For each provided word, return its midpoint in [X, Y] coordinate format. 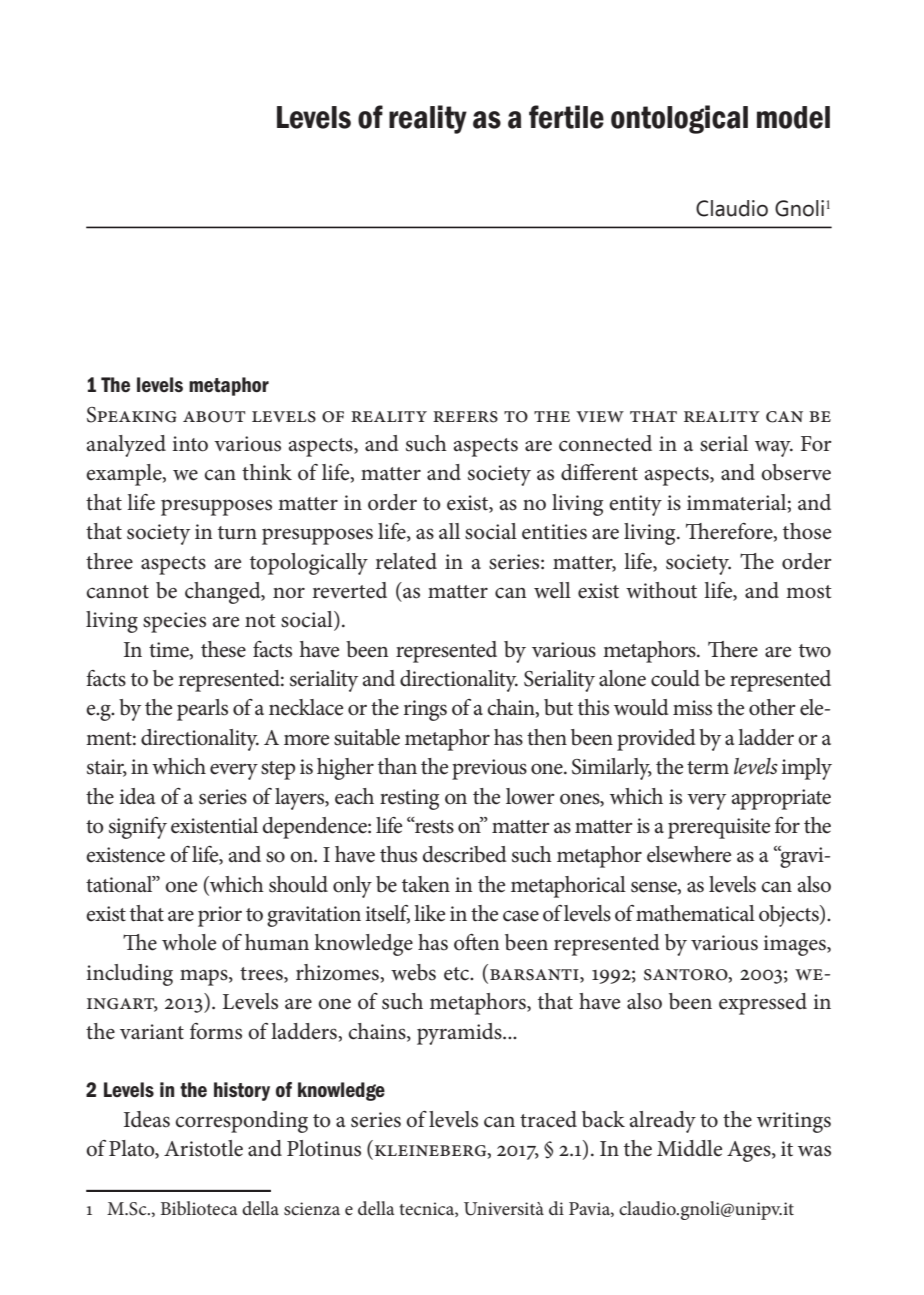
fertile [566, 117]
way [774, 449]
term [708, 768]
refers [465, 417]
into [190, 444]
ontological [679, 119]
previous [489, 769]
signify [138, 828]
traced [548, 1119]
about [214, 417]
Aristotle [203, 1148]
